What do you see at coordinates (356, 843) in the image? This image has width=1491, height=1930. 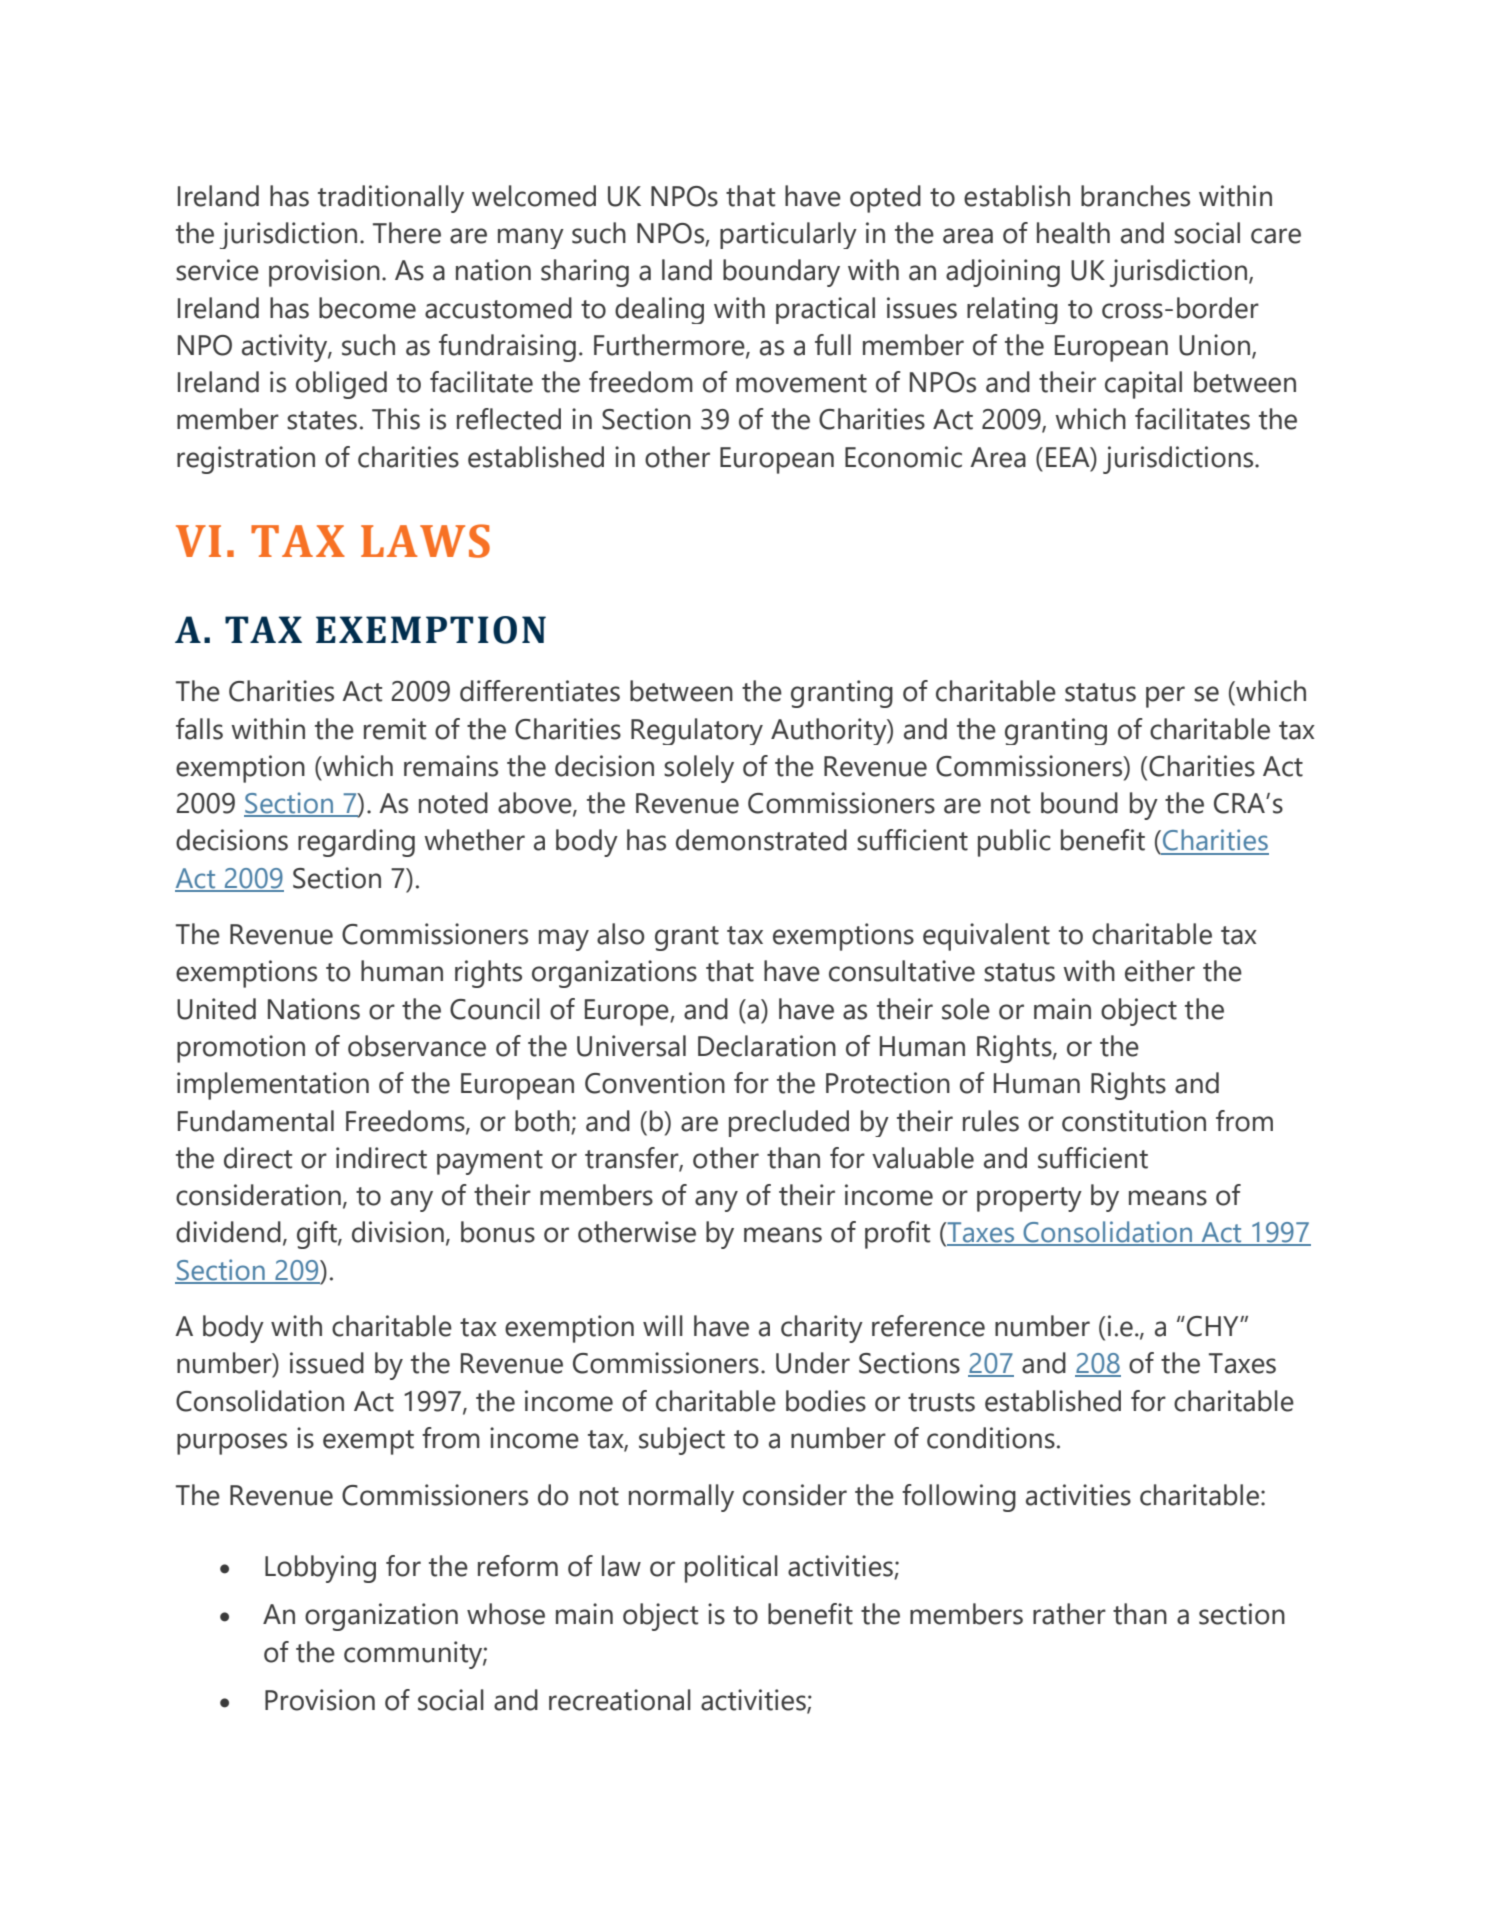 I see `regarding` at bounding box center [356, 843].
